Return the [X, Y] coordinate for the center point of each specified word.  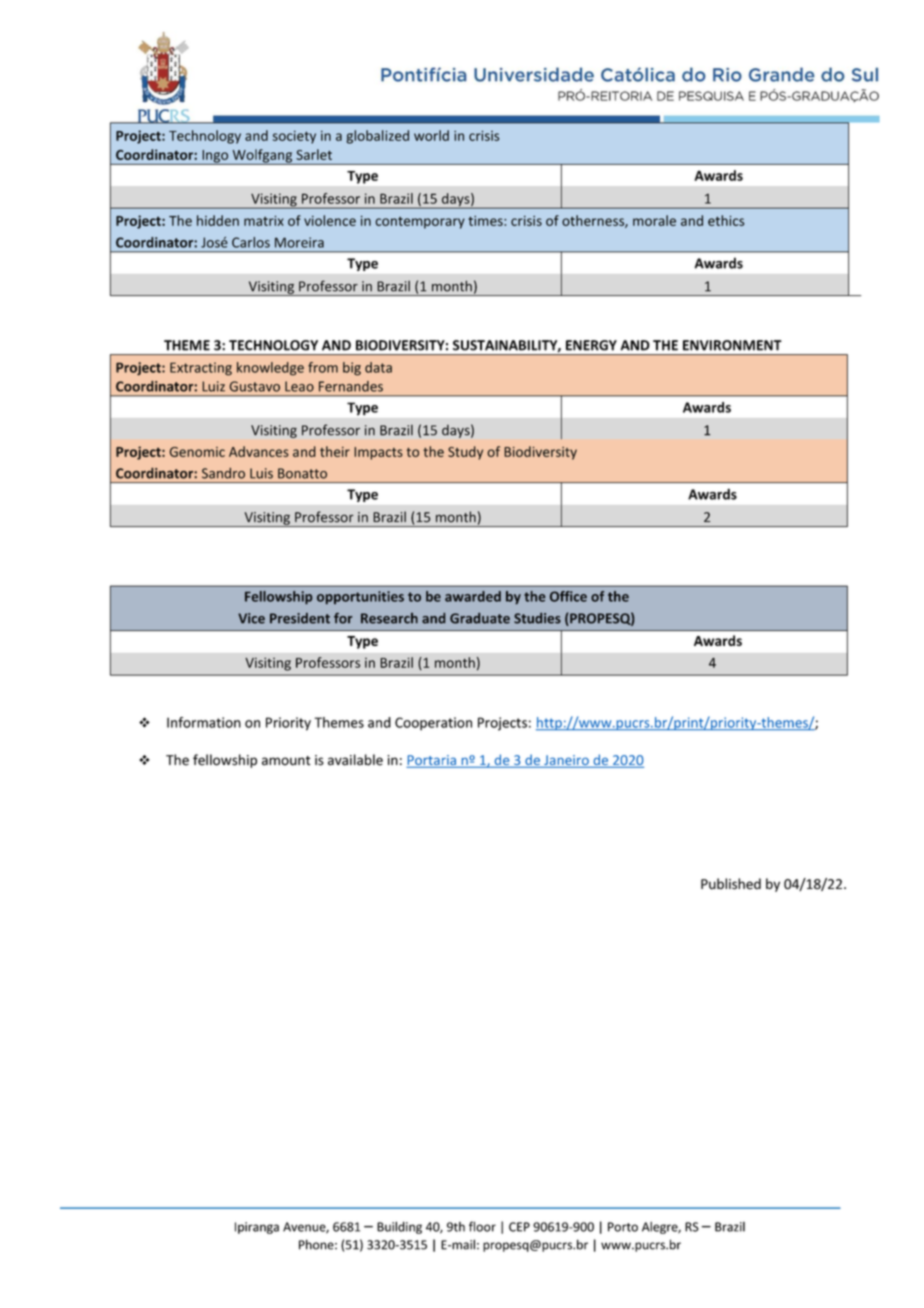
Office [568, 596]
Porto [623, 1227]
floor [482, 1226]
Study [465, 453]
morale [654, 220]
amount [286, 761]
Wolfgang [262, 157]
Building [399, 1227]
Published [731, 884]
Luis [261, 473]
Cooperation [433, 724]
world [431, 135]
